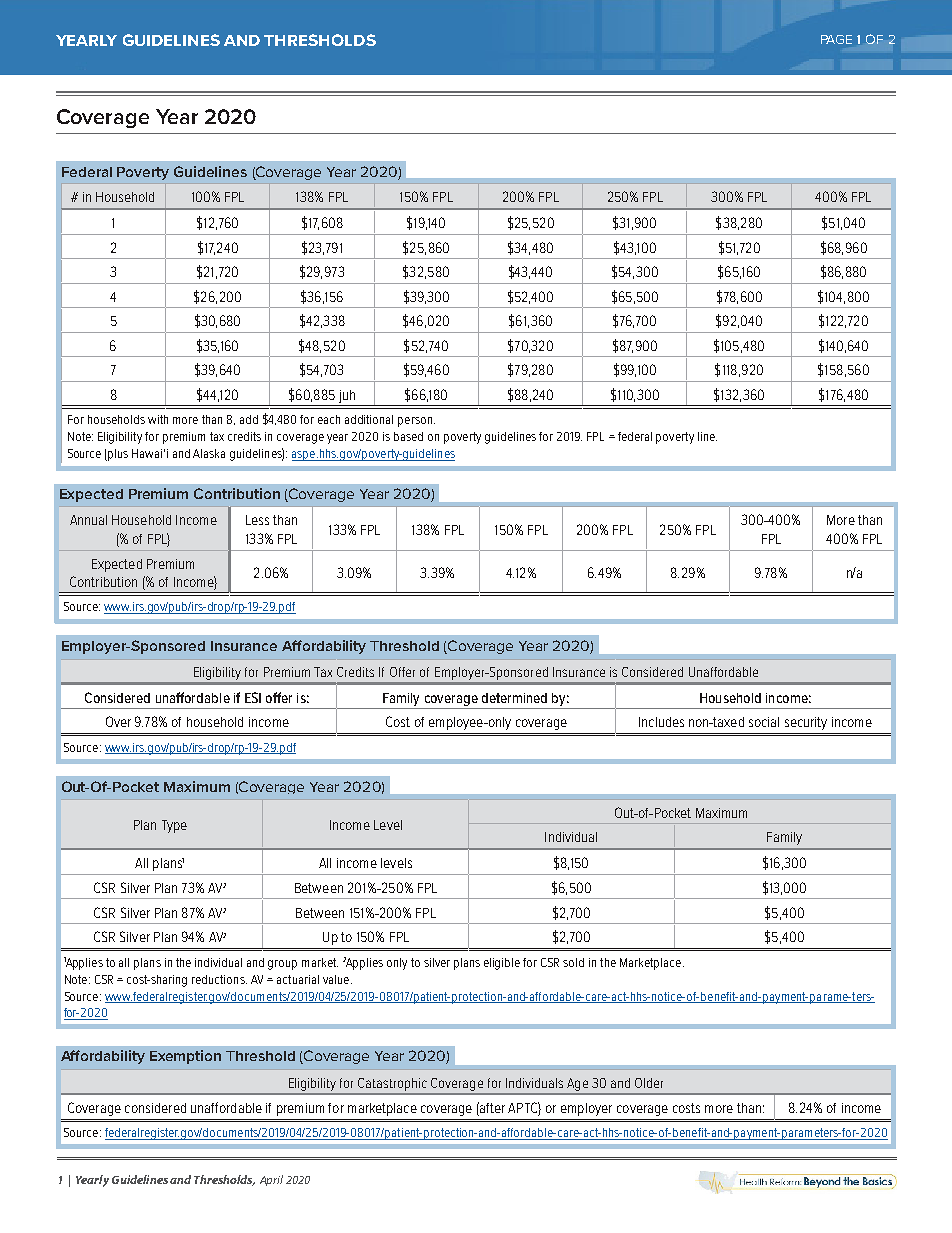  Describe the element at coordinates (415, 422) in the document. I see `person` at that location.
